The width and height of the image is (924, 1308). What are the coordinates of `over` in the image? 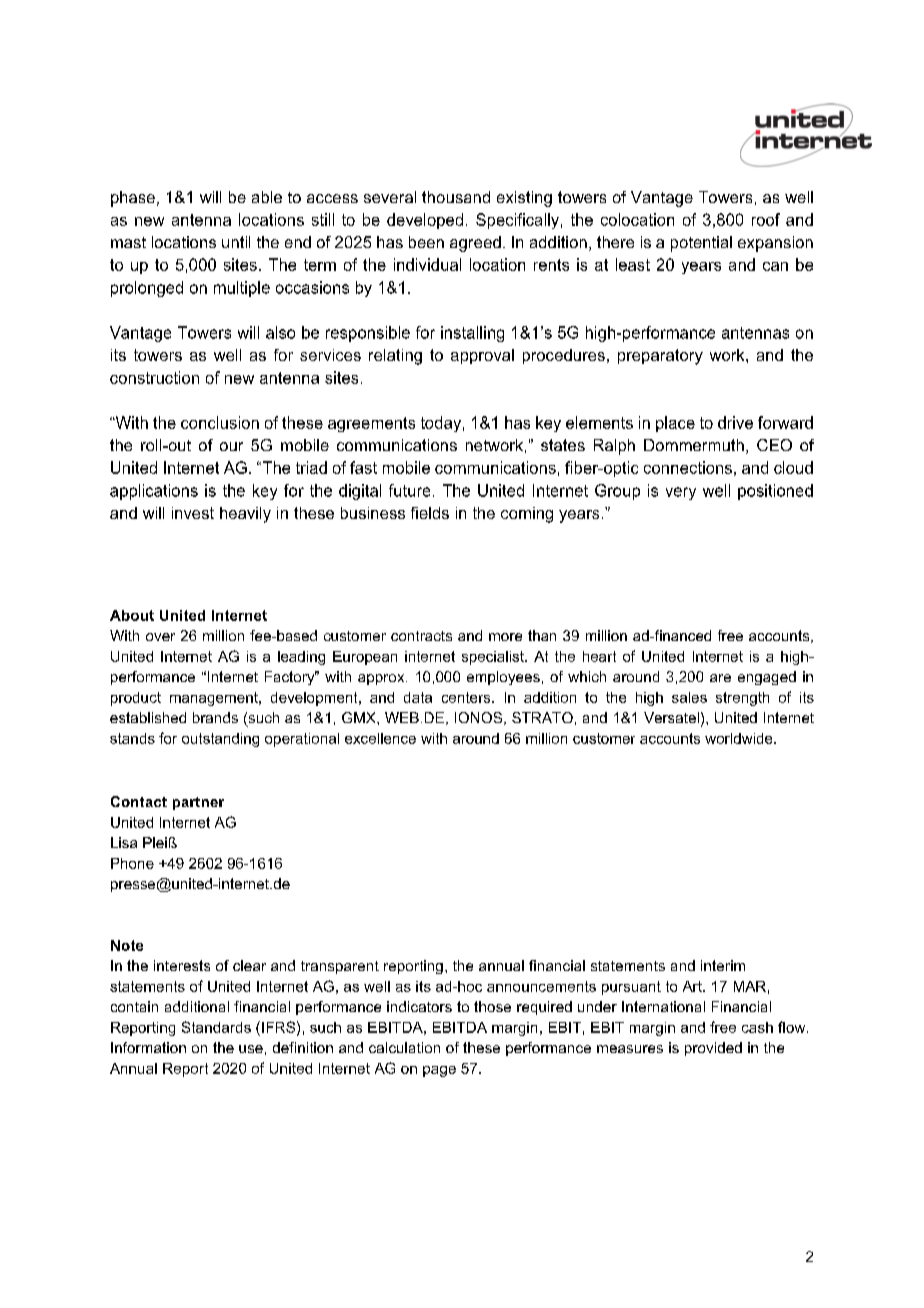 It's located at (160, 637).
